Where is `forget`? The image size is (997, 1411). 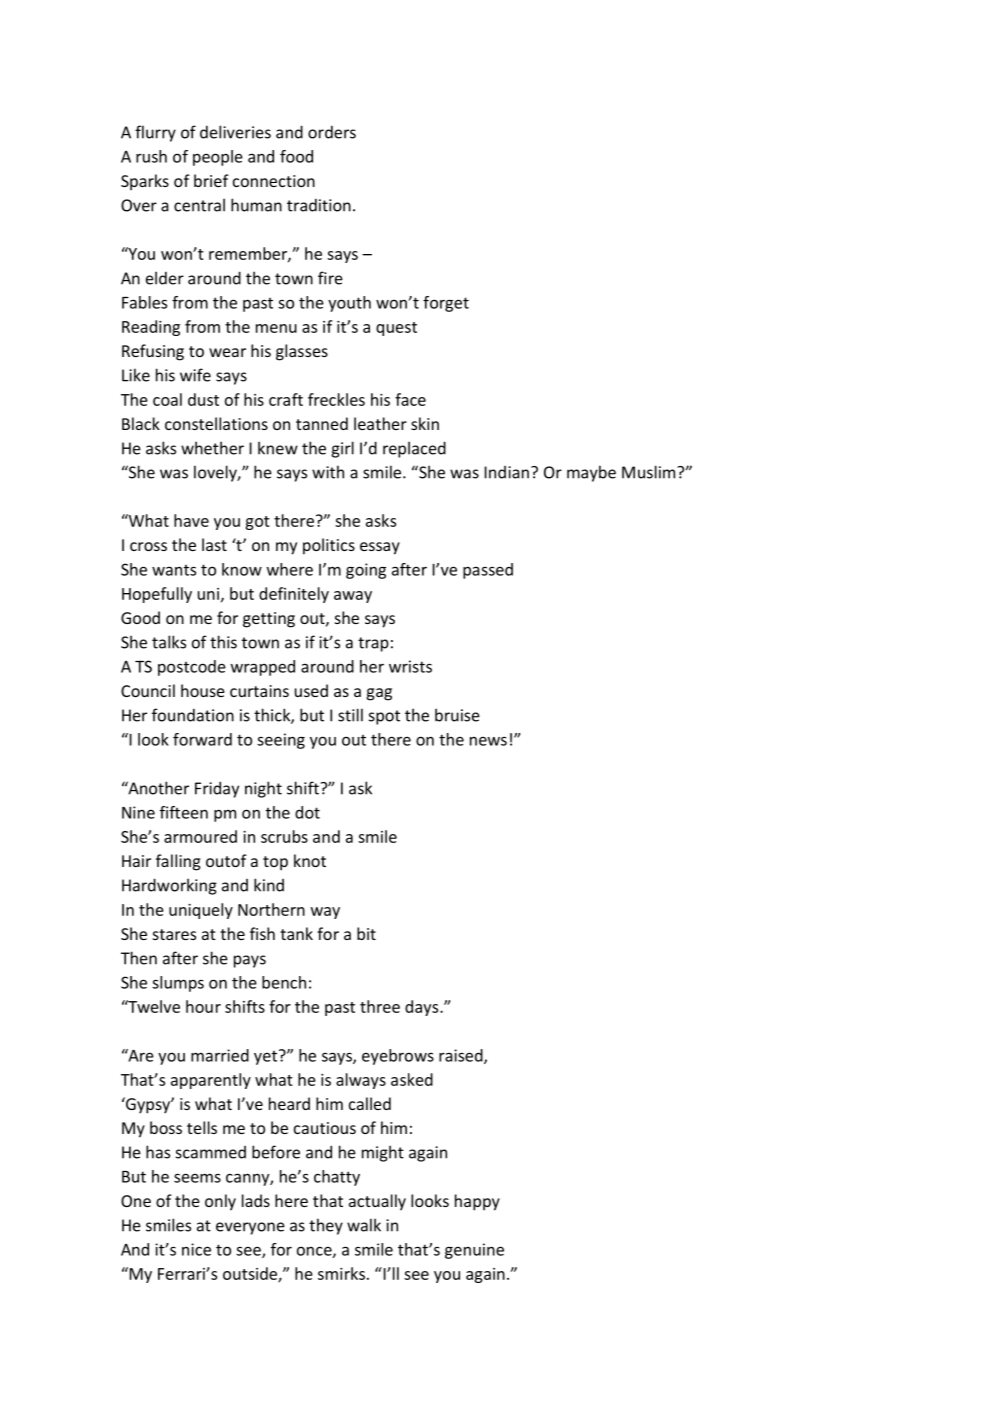 forget is located at coordinates (446, 304).
